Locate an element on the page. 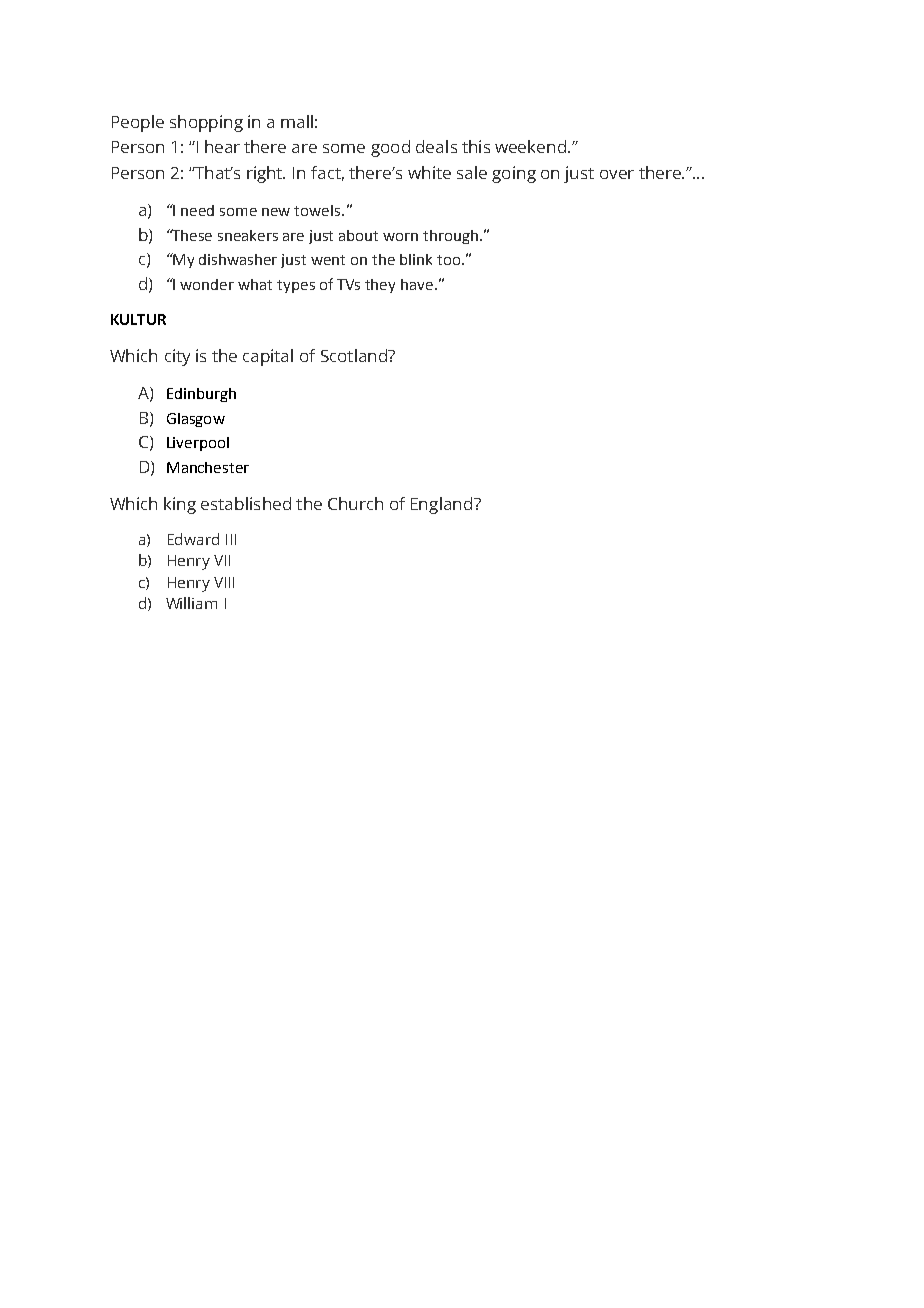  shopping is located at coordinates (206, 123).
